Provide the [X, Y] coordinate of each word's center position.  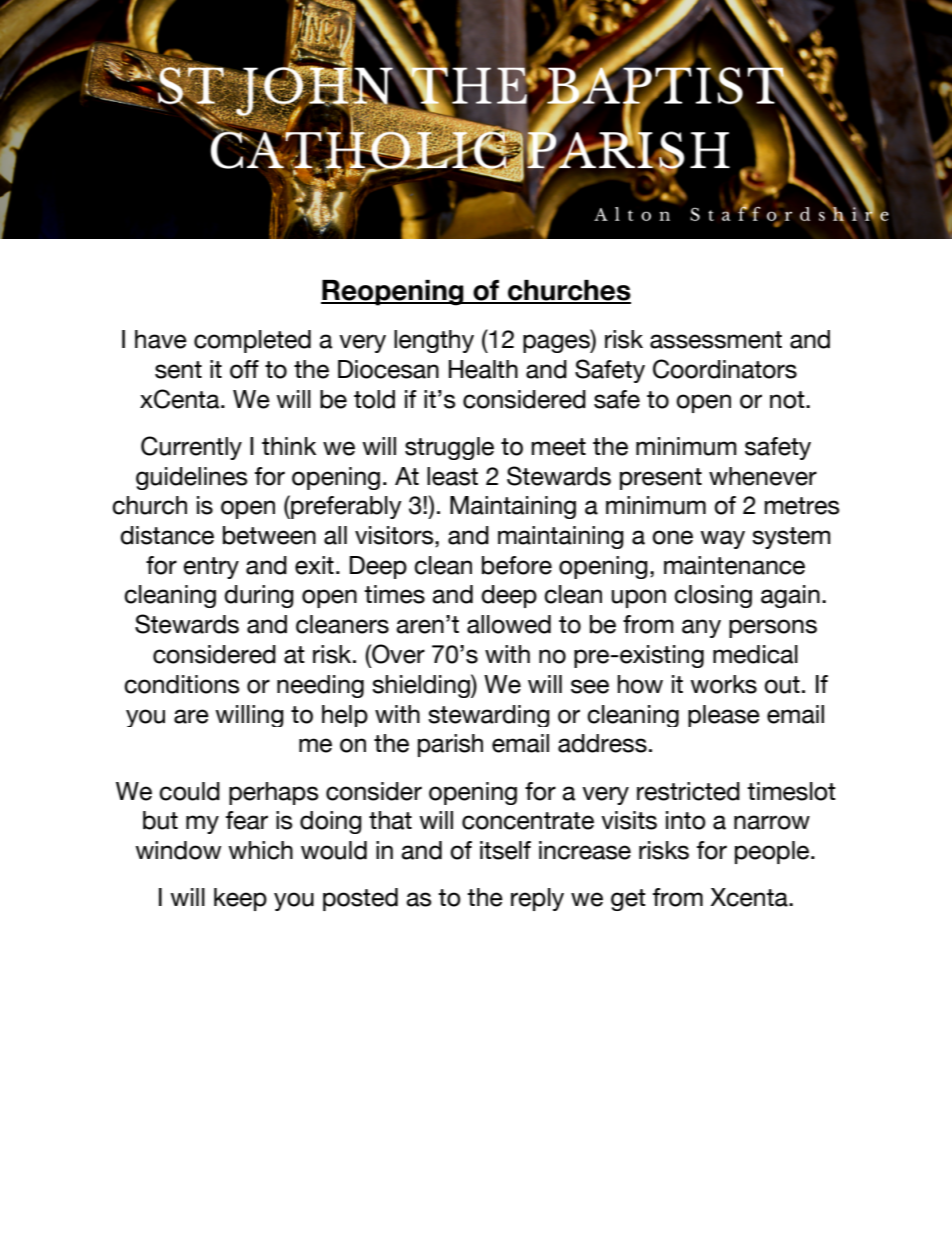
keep [240, 899]
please [724, 716]
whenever [763, 476]
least [452, 476]
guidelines [191, 478]
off [244, 369]
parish [450, 745]
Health [483, 369]
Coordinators [725, 369]
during [259, 596]
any [701, 628]
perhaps [273, 793]
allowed [509, 624]
